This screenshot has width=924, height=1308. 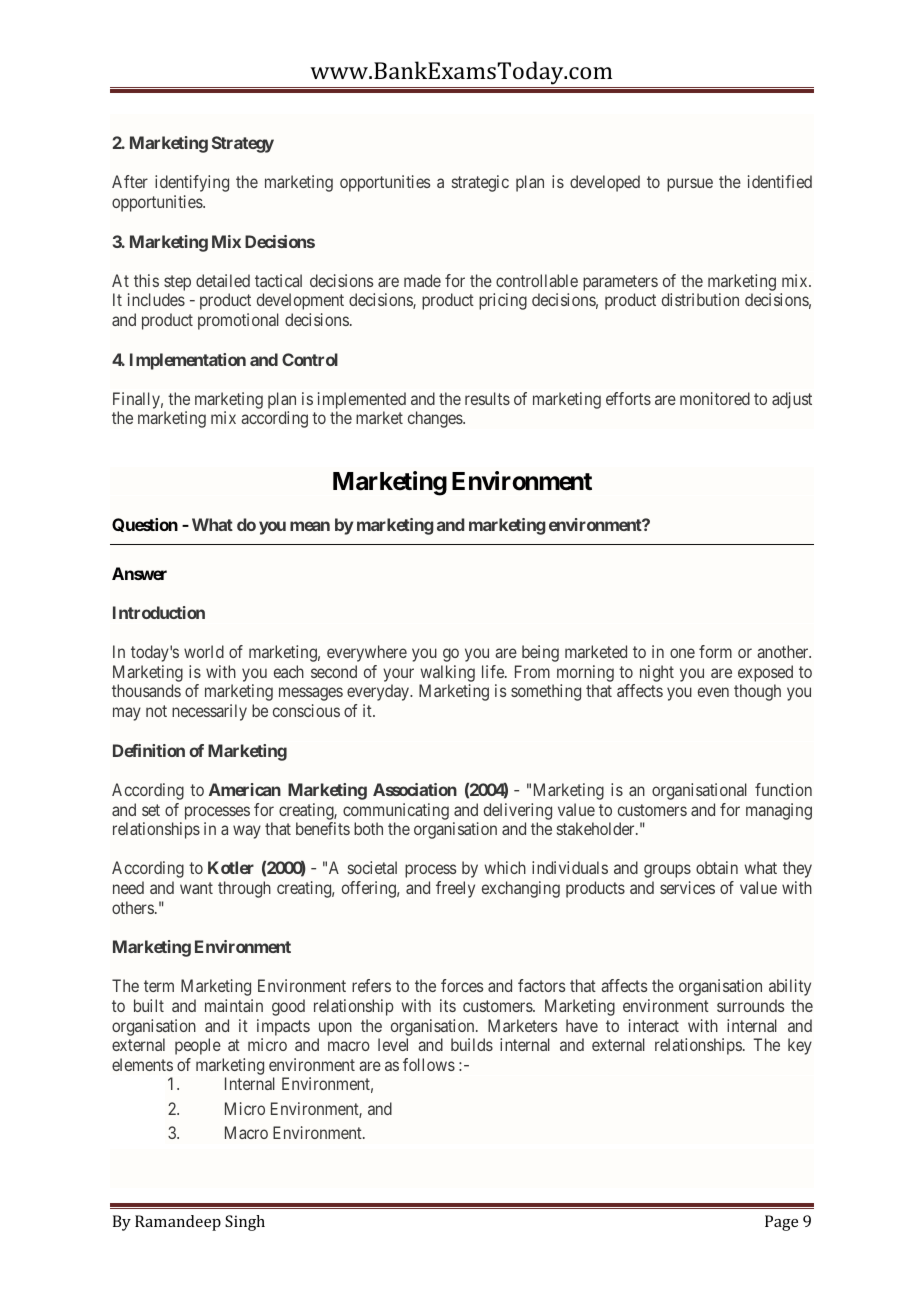 What do you see at coordinates (713, 692) in the screenshot?
I see `even` at bounding box center [713, 692].
